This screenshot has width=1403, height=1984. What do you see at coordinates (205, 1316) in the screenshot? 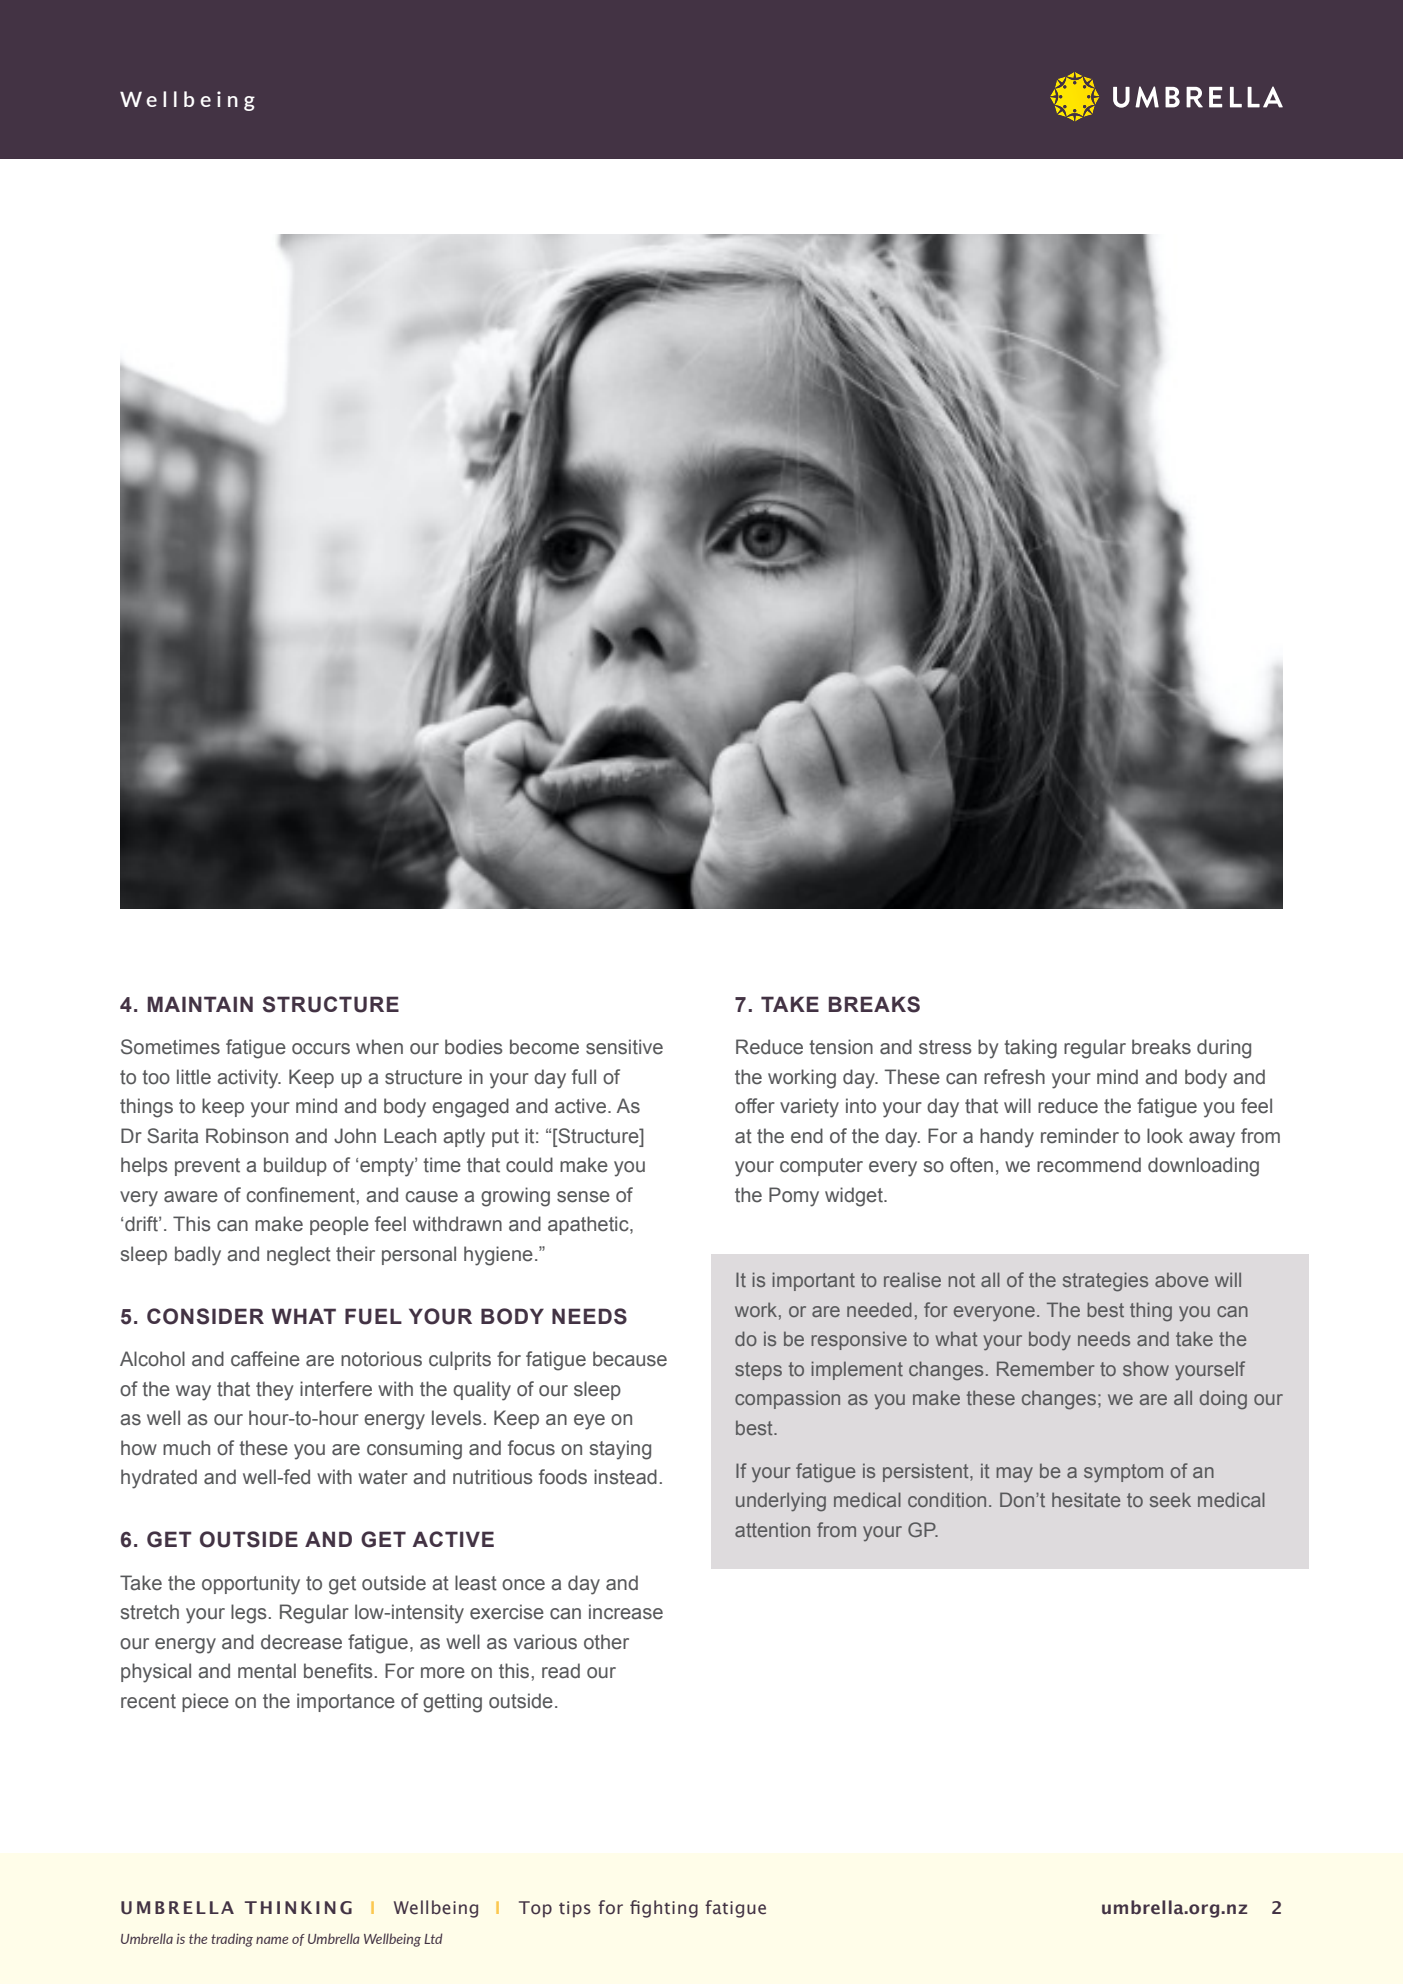
I see `CONSIDER` at bounding box center [205, 1316].
